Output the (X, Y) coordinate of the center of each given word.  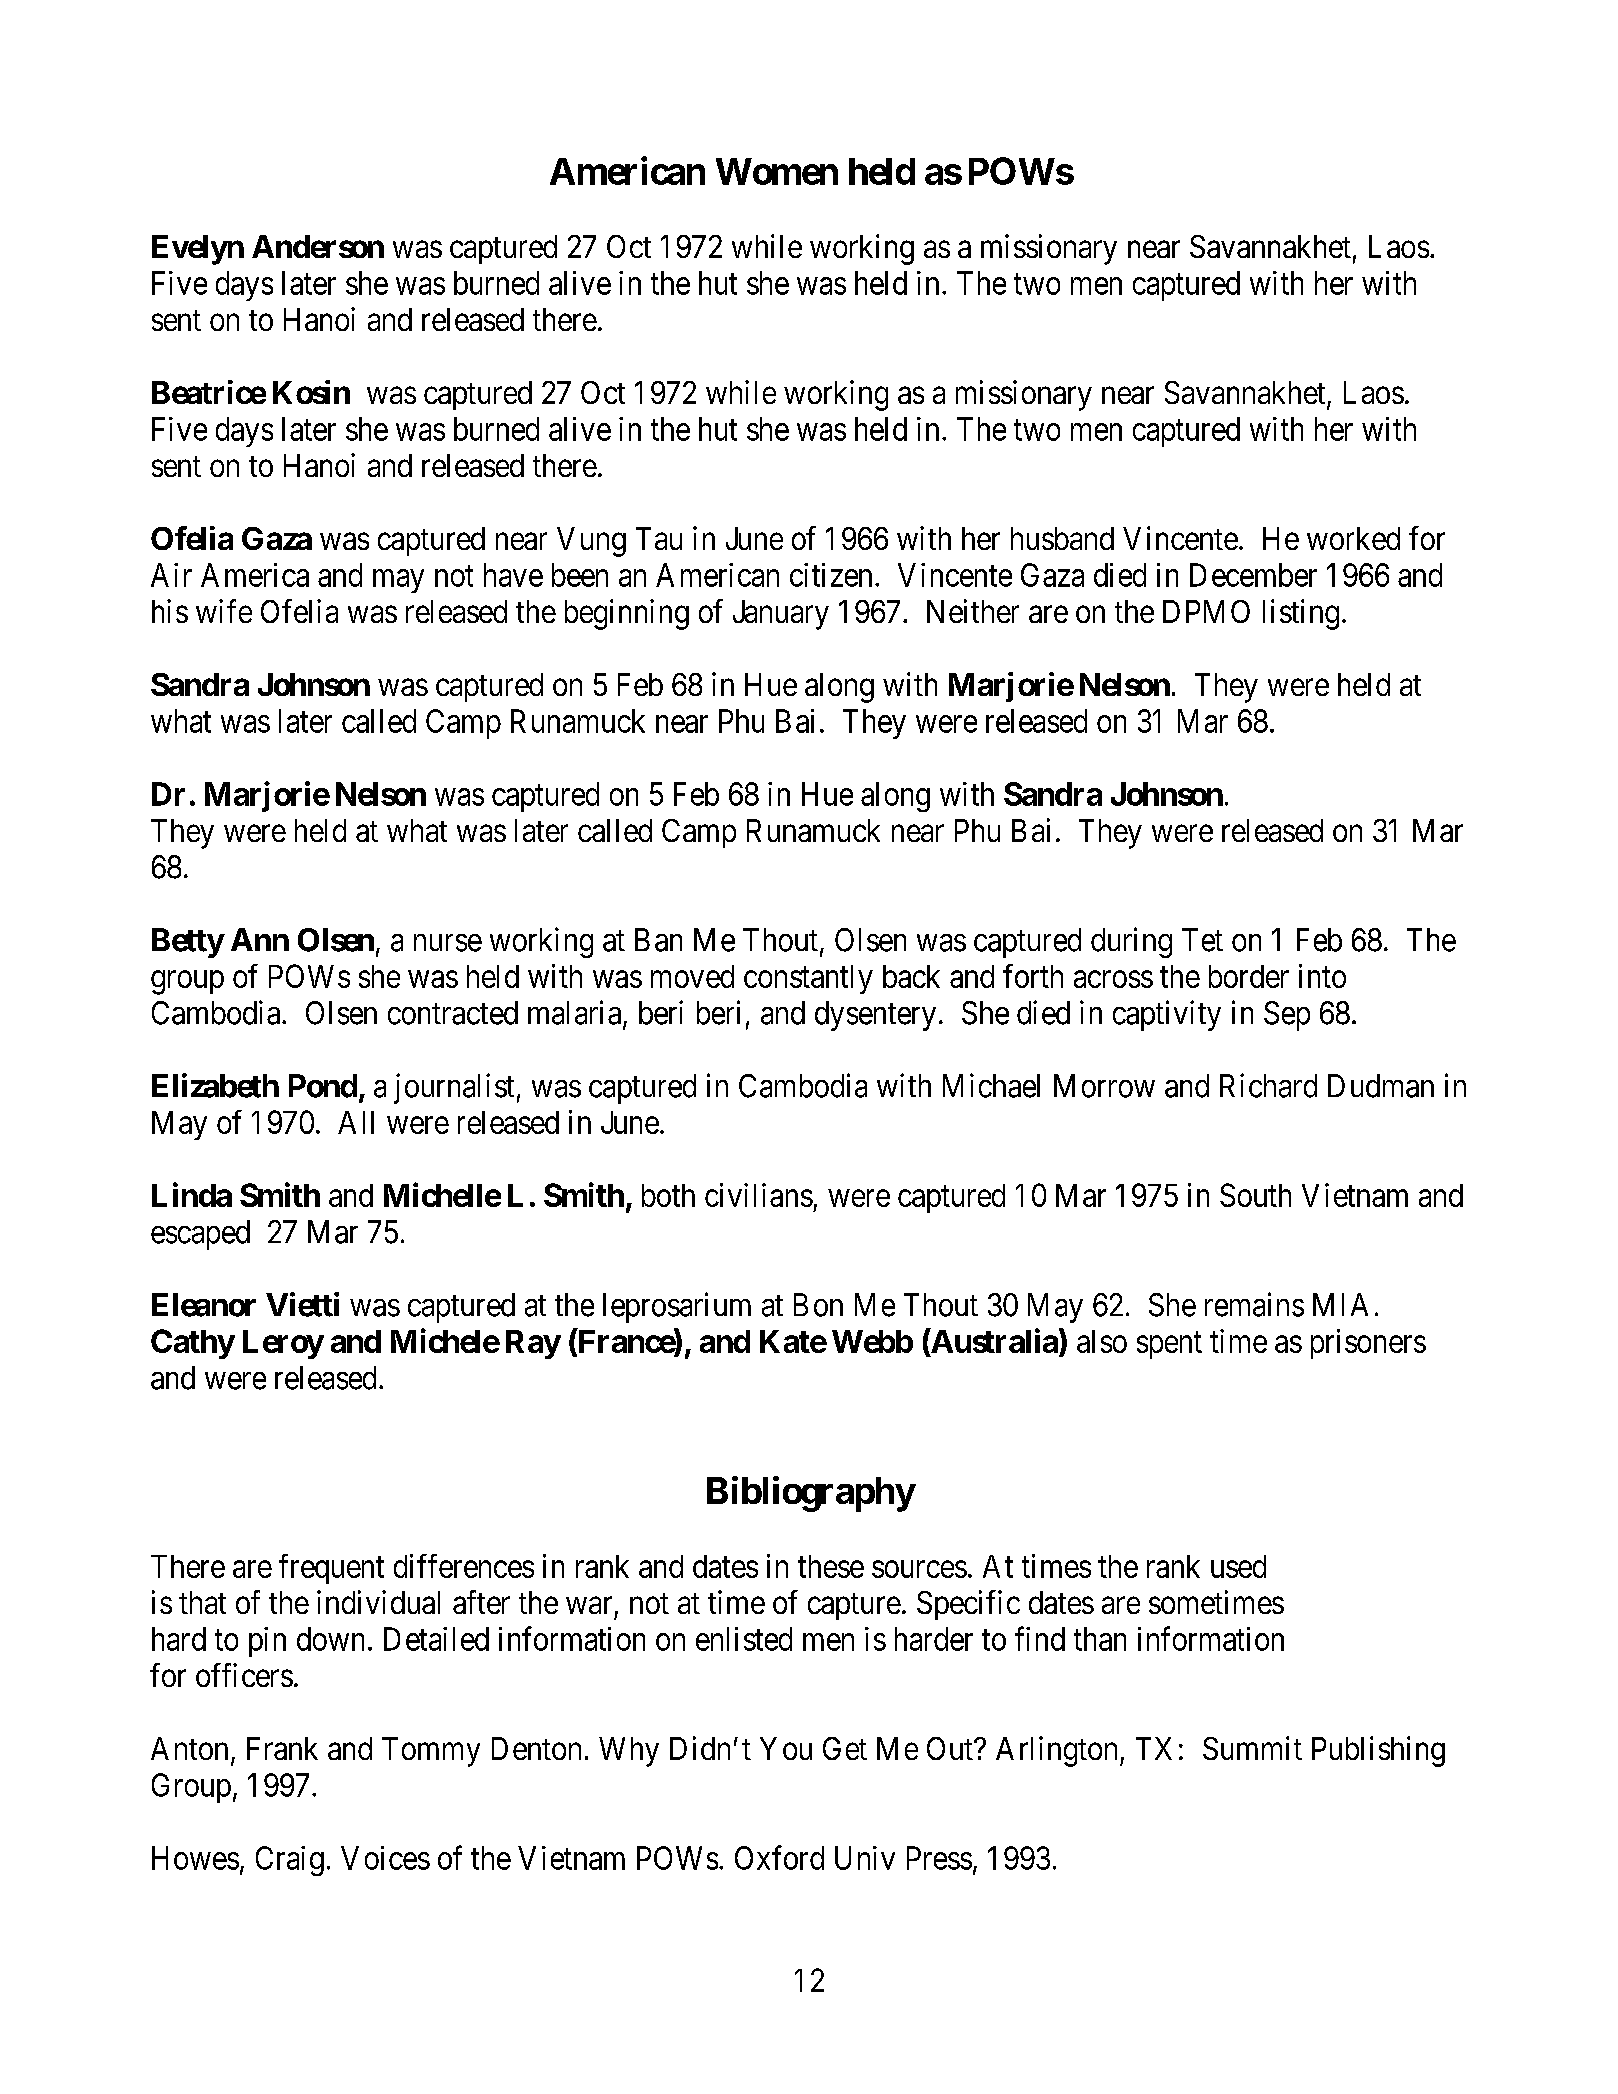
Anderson (318, 246)
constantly (808, 979)
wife (224, 611)
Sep (1287, 1016)
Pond (323, 1086)
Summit (1252, 1748)
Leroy (283, 1344)
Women (777, 171)
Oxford (779, 1857)
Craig (290, 1861)
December (1253, 575)
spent (1169, 1345)
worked (1353, 538)
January (781, 615)
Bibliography (811, 1494)
